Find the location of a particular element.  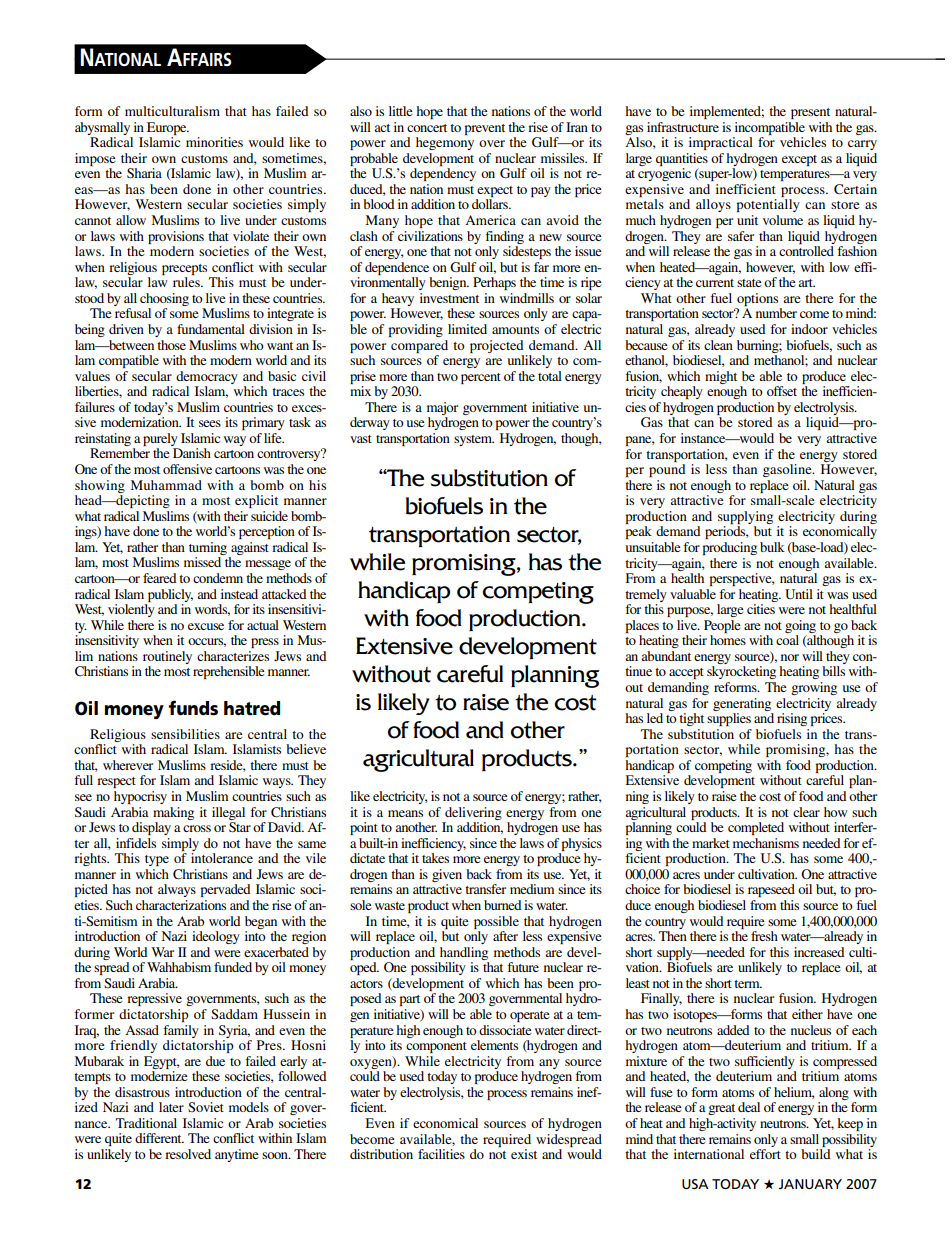

resolved is located at coordinates (188, 1154).
